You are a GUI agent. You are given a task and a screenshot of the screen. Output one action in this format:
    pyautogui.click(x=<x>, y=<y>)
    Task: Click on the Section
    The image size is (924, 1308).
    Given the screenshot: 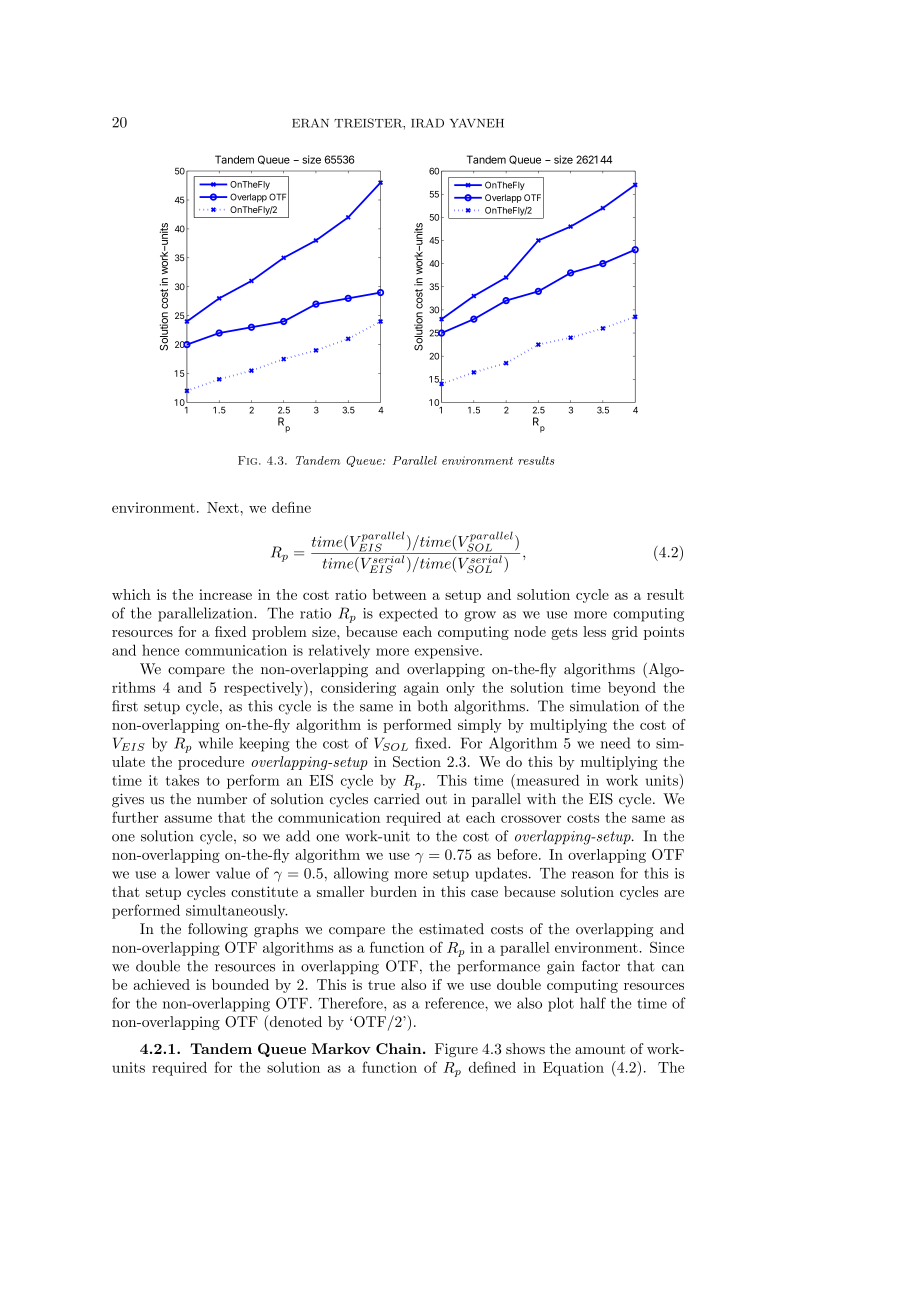 What is the action you would take?
    pyautogui.click(x=417, y=761)
